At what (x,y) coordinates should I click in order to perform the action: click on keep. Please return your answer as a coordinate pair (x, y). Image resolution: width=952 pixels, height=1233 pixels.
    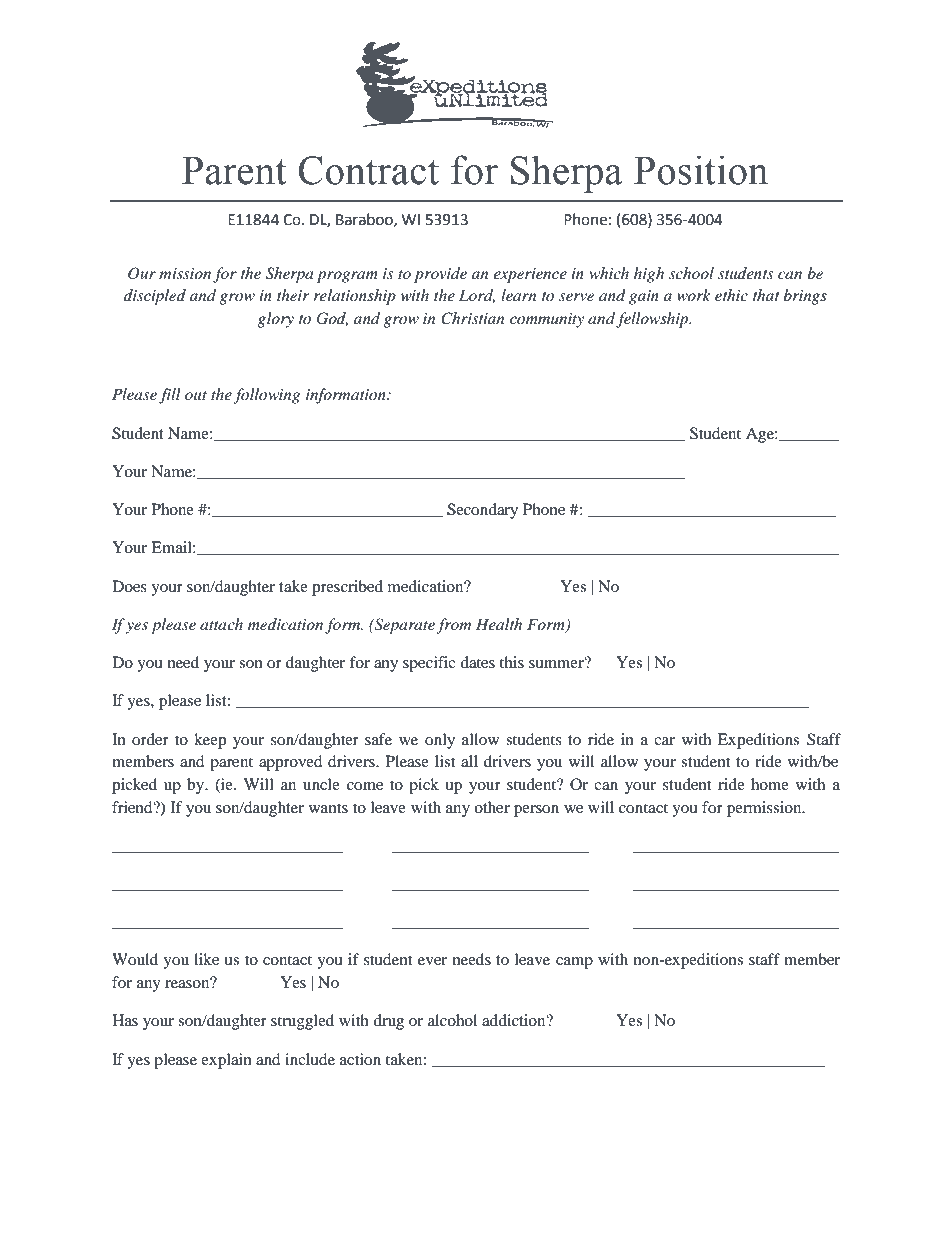
    Looking at the image, I should click on (210, 741).
